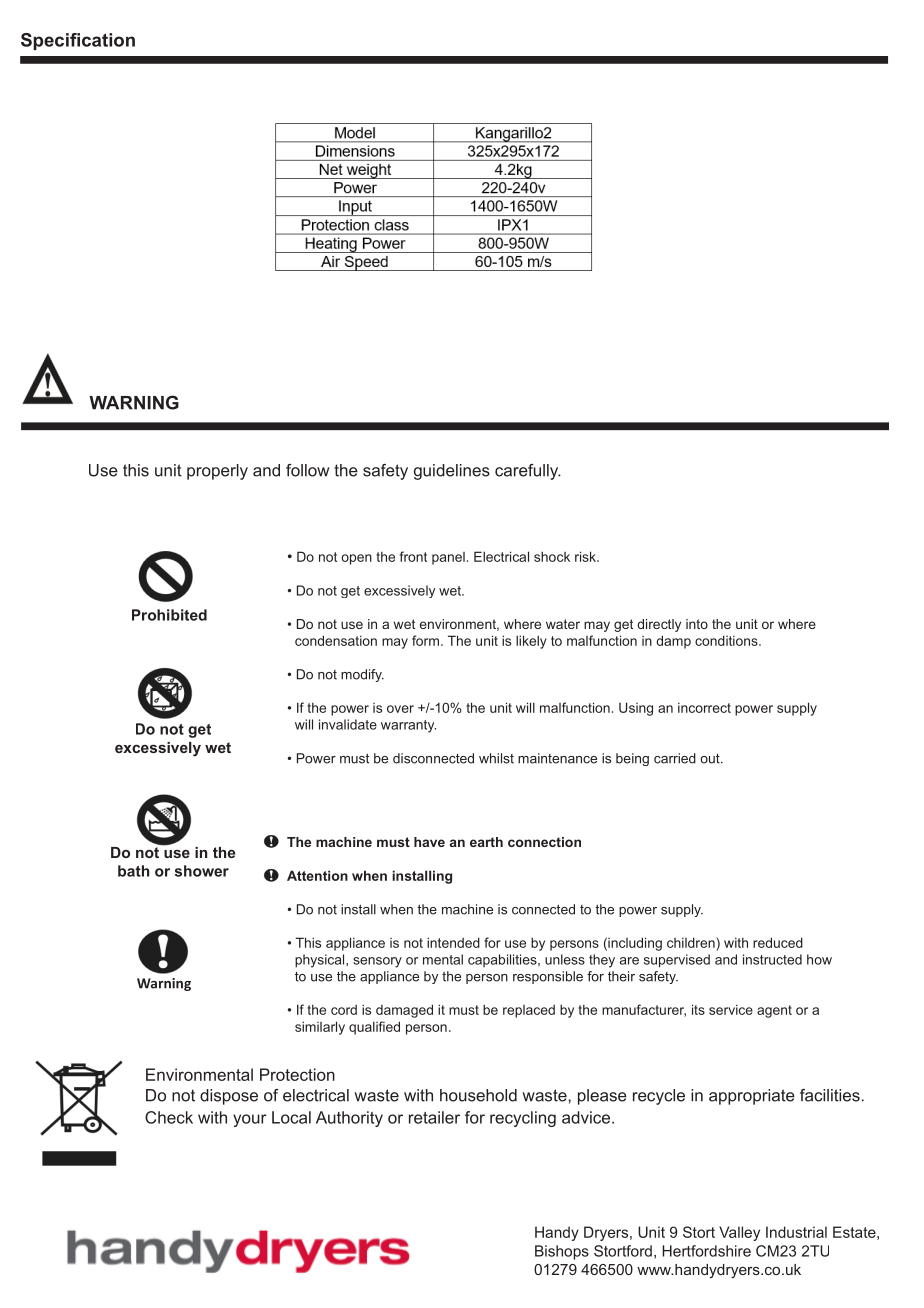 This document has width=924, height=1308. What do you see at coordinates (711, 759) in the document?
I see `out` at bounding box center [711, 759].
